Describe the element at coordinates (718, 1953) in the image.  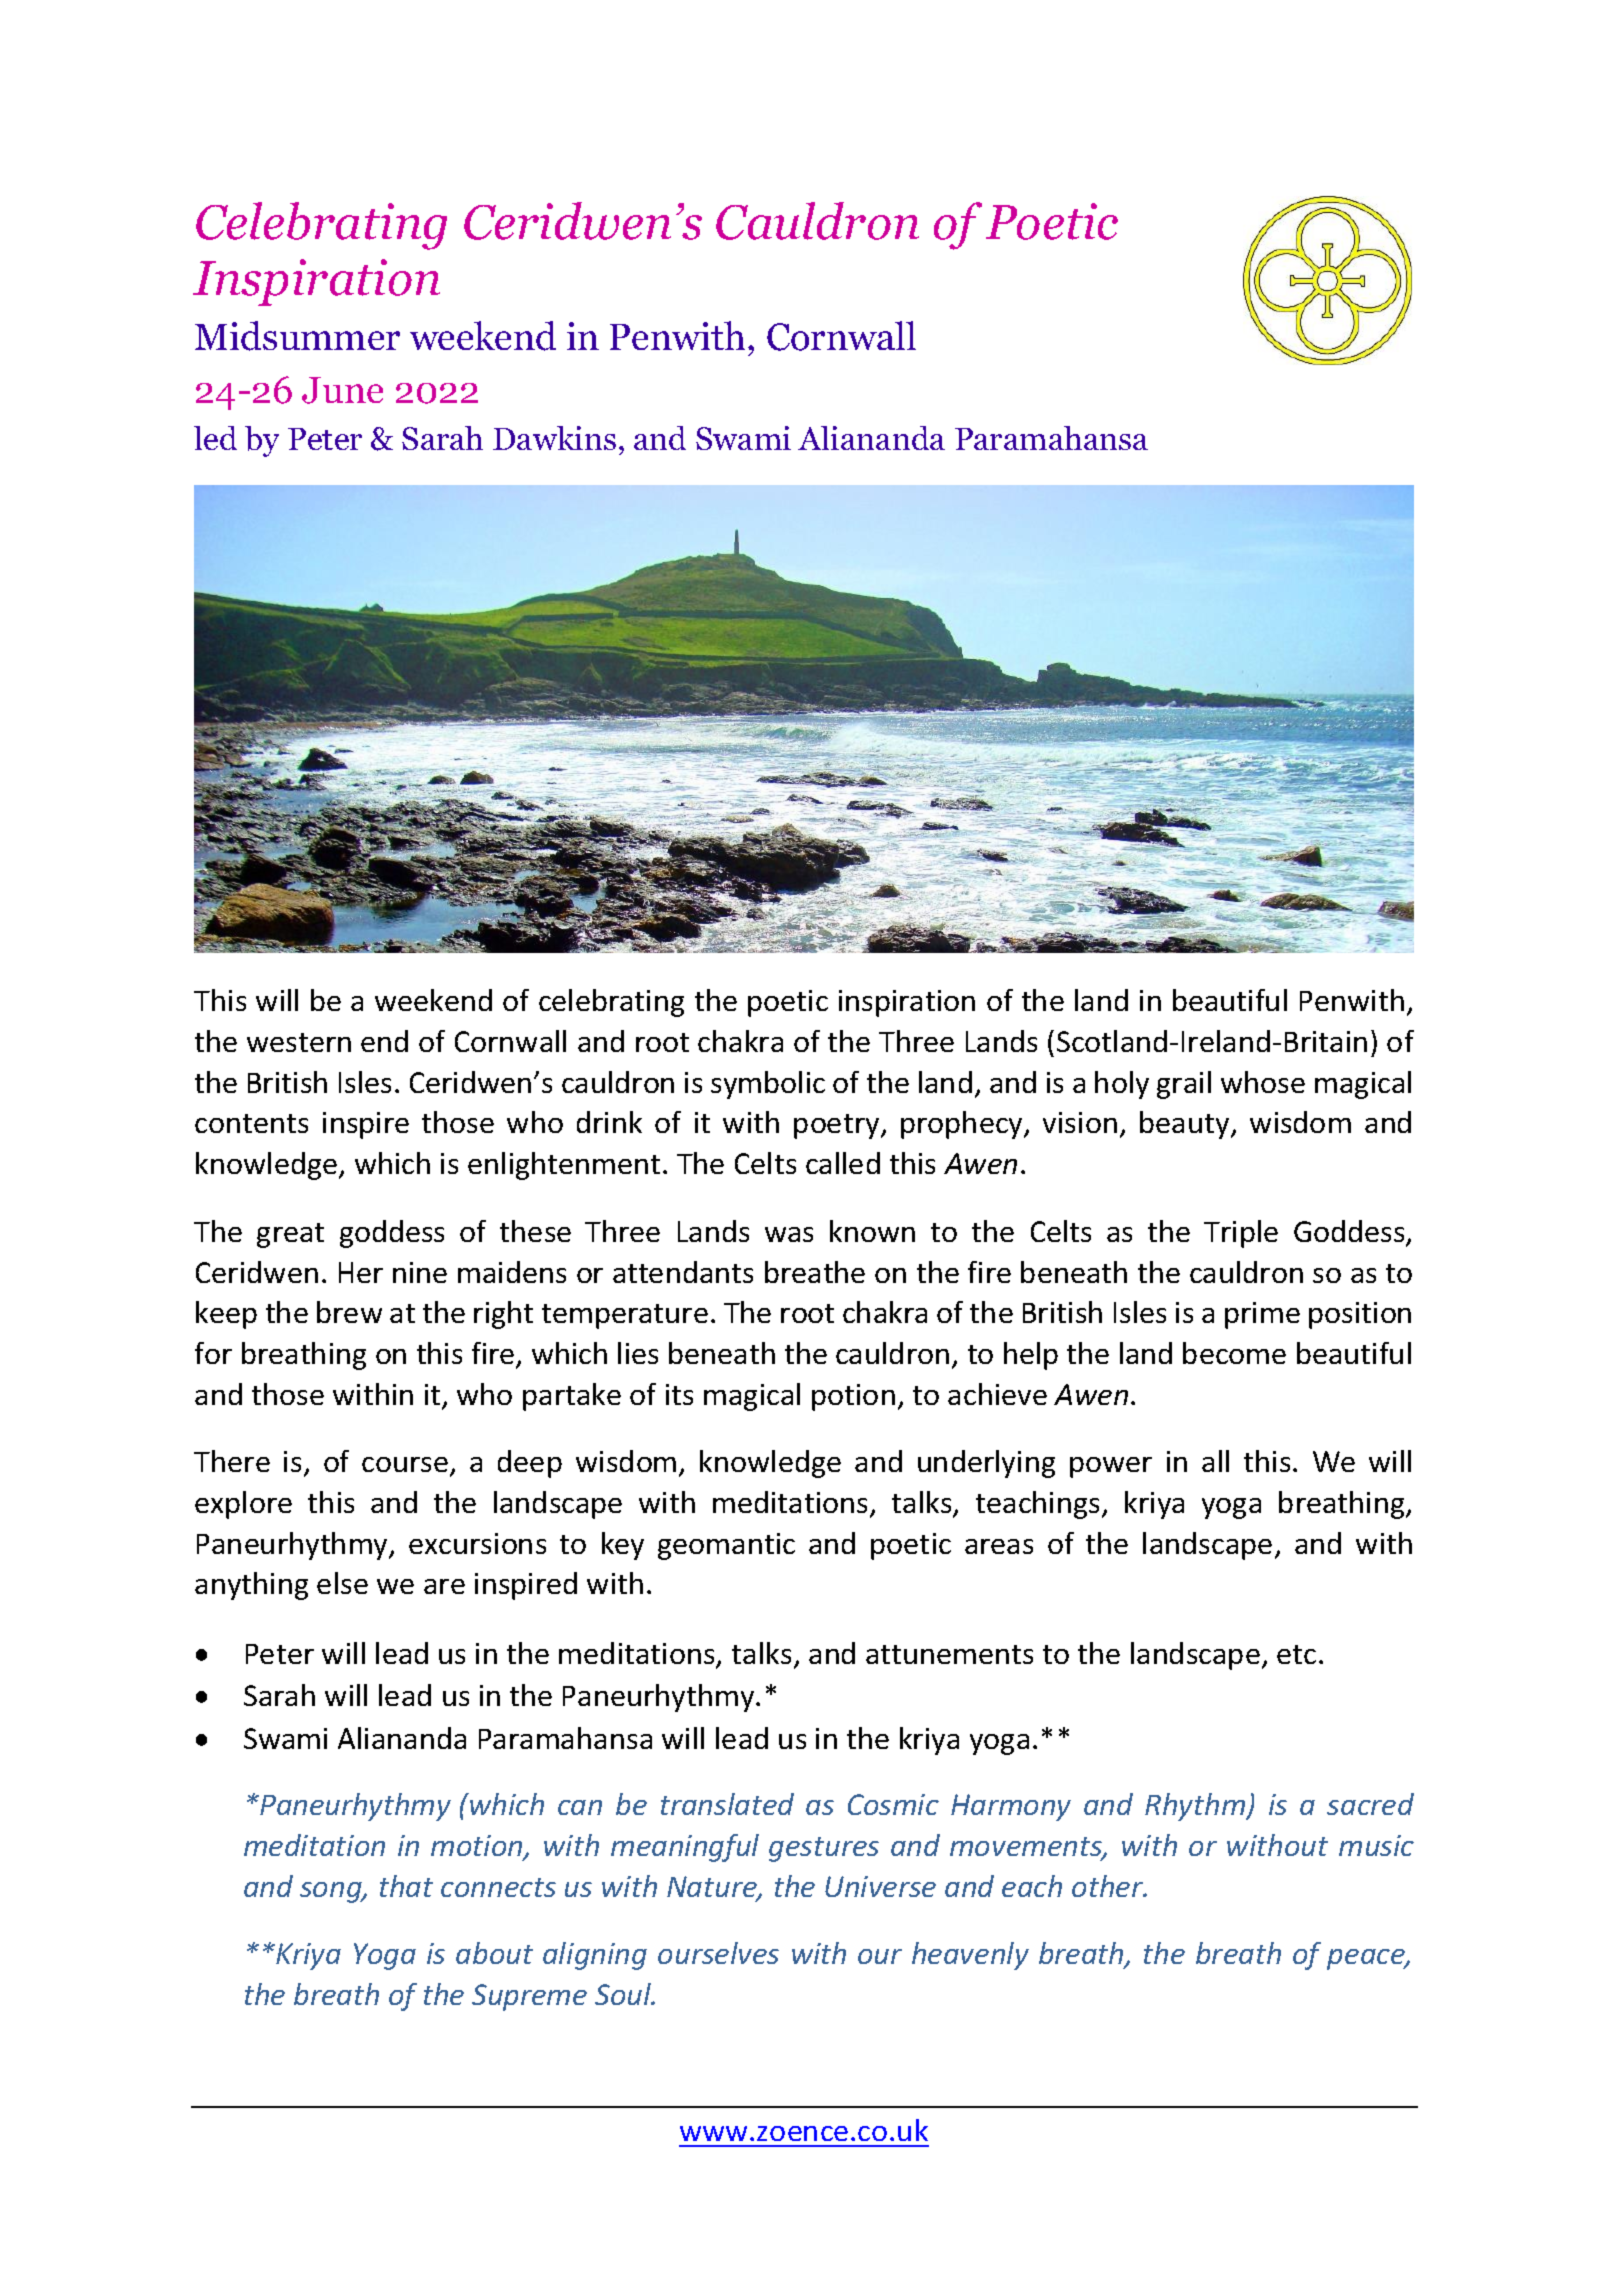
I see `ourselves` at that location.
